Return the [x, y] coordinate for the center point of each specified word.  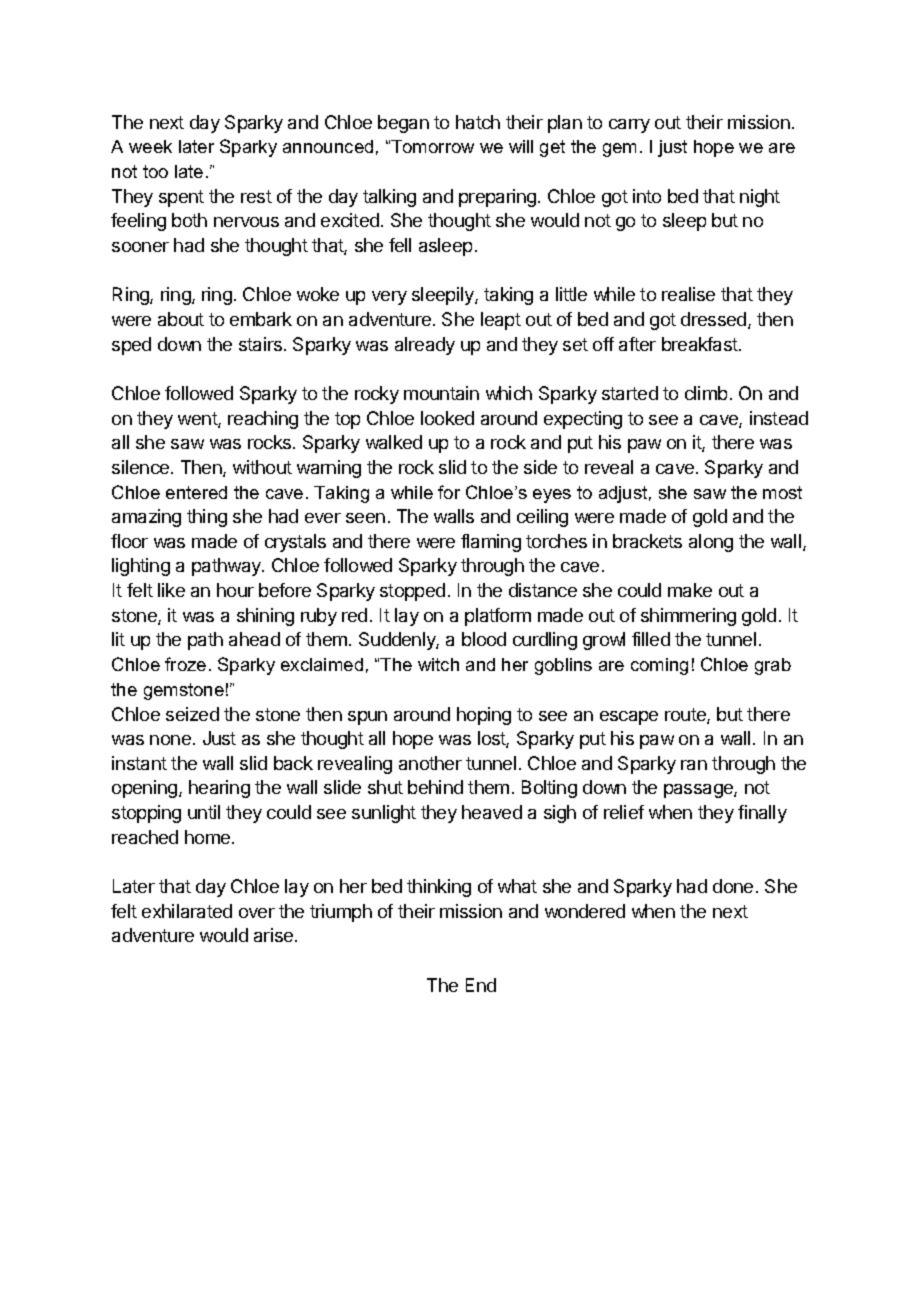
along [711, 543]
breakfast [701, 344]
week [150, 146]
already [425, 346]
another [430, 763]
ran [694, 765]
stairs [260, 344]
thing [207, 518]
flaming [491, 543]
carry [629, 126]
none [170, 740]
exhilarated [187, 911]
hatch [478, 122]
